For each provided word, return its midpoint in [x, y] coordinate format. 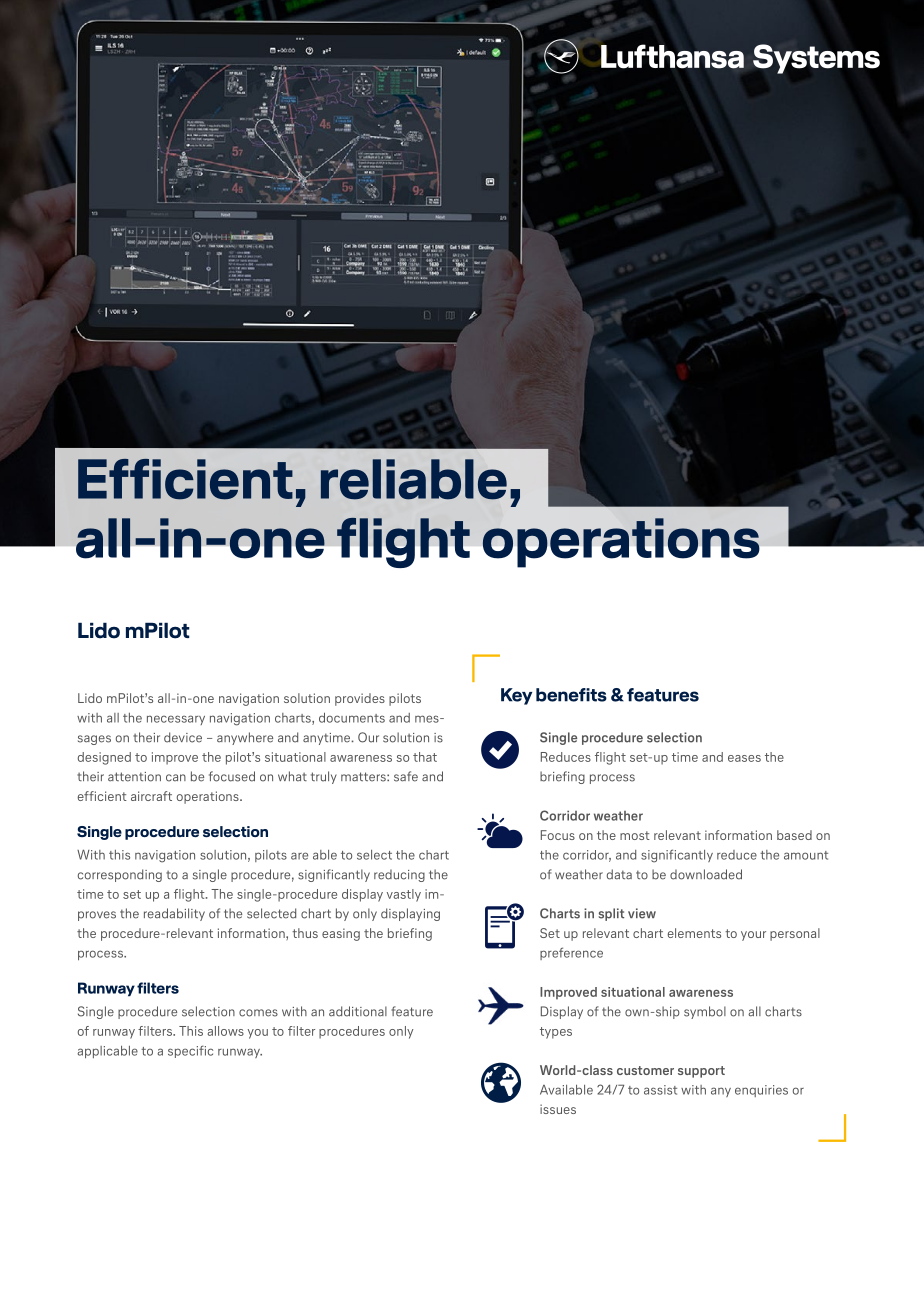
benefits [571, 695]
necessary [176, 720]
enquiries [761, 1091]
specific [190, 1051]
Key [516, 696]
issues [558, 1109]
